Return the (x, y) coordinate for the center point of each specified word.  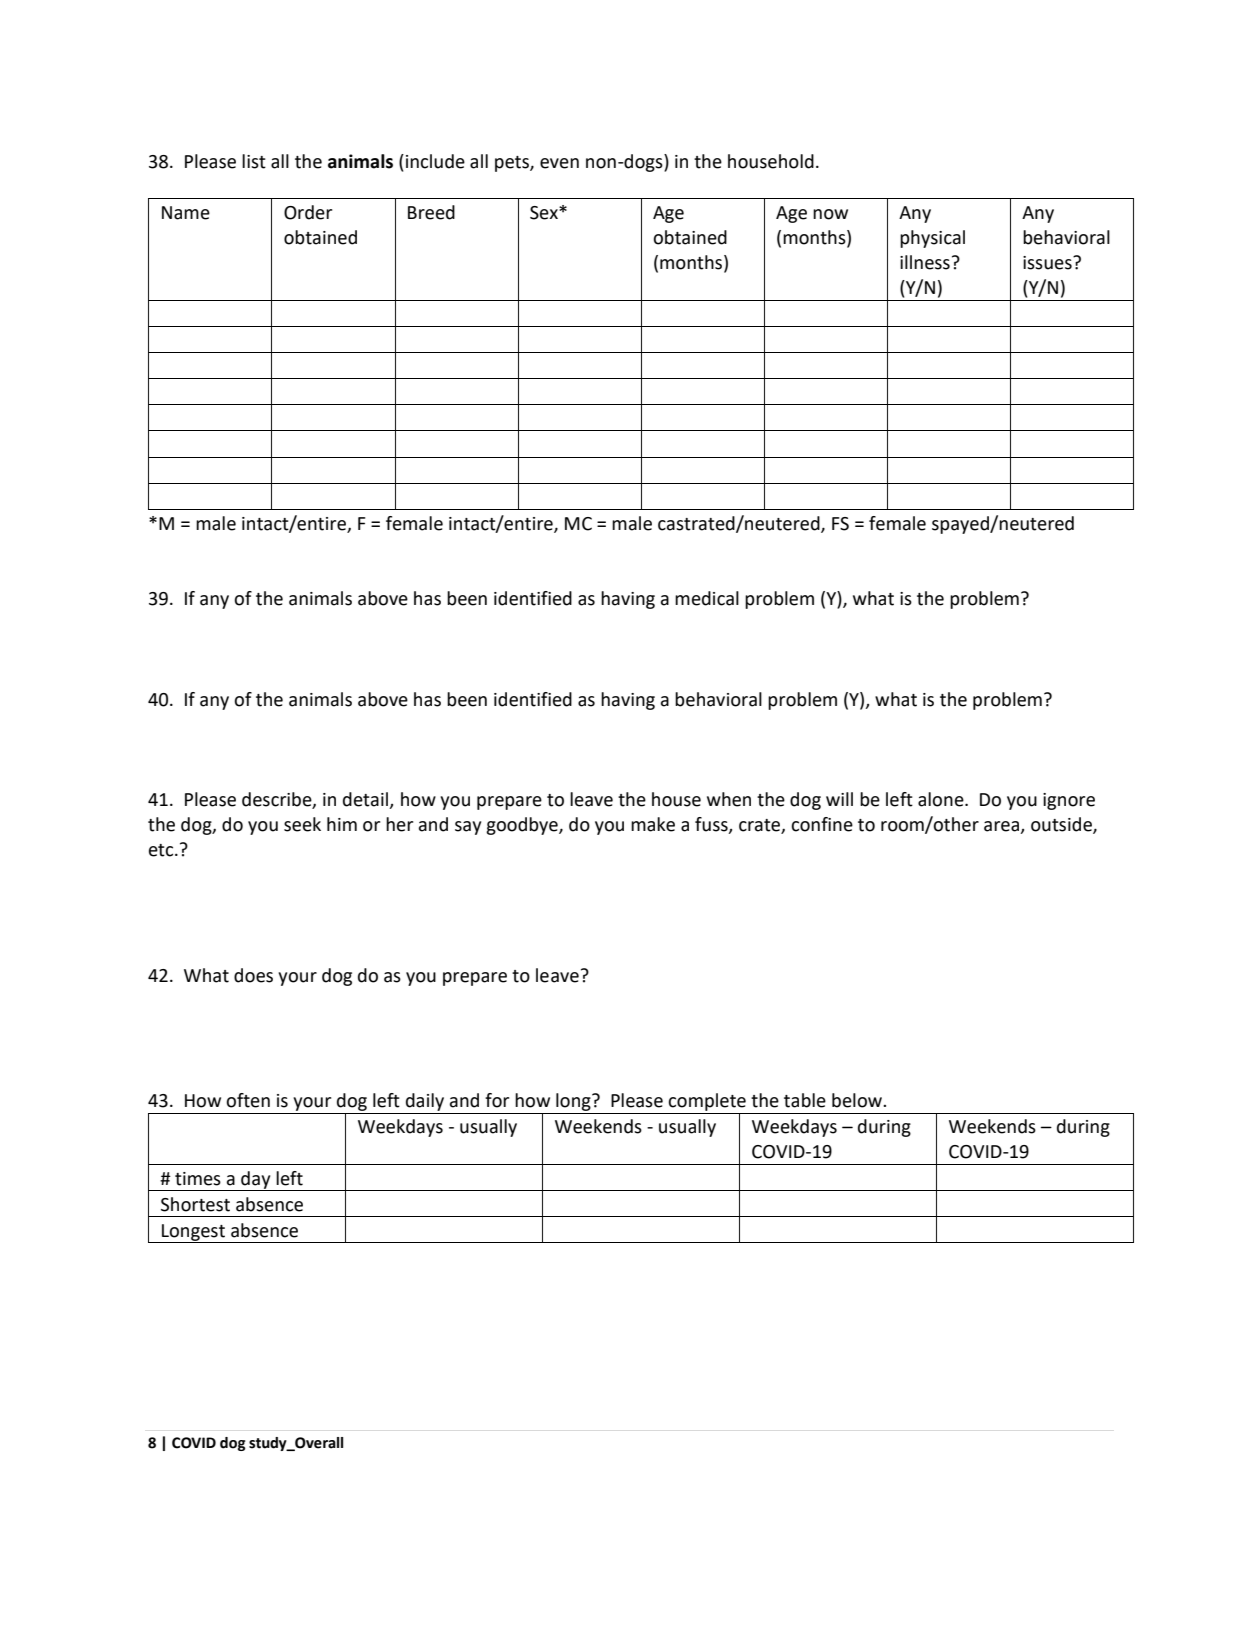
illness (925, 262)
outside (1062, 825)
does (253, 975)
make (653, 824)
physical (932, 239)
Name (186, 213)
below (858, 1100)
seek (302, 824)
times (198, 1179)
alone (942, 799)
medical (707, 598)
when (729, 799)
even (559, 163)
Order (308, 212)
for (497, 1100)
